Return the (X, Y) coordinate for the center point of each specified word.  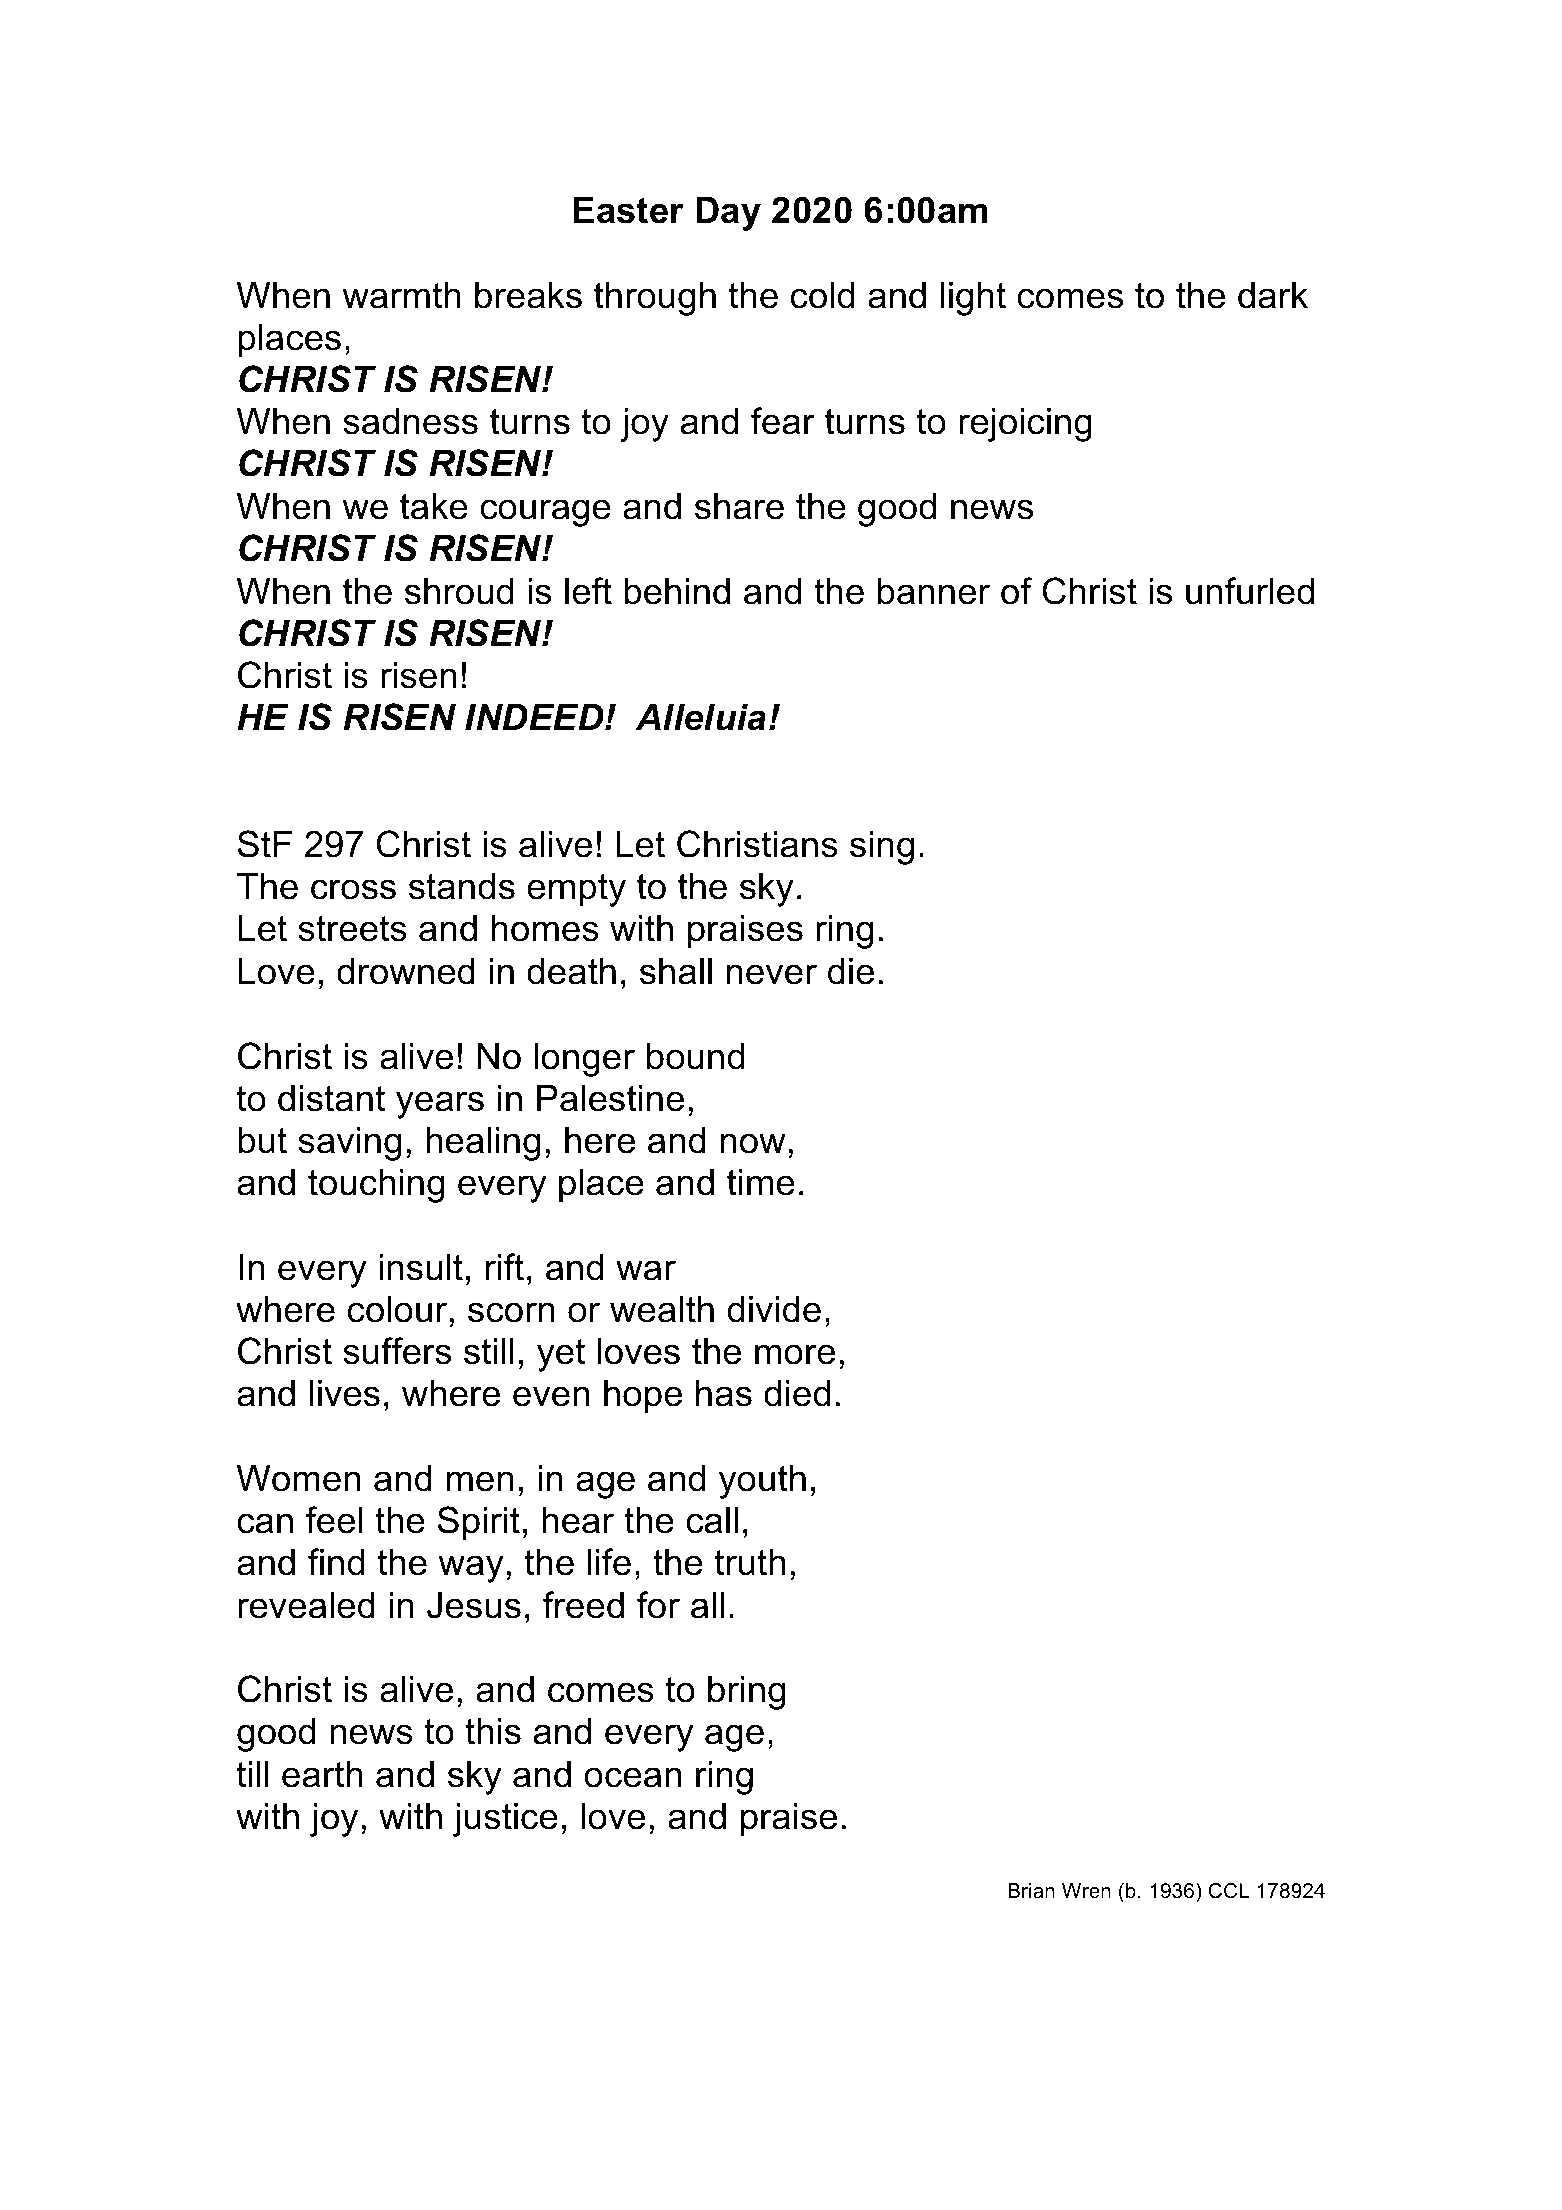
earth (322, 1774)
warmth (401, 295)
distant (331, 1098)
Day (728, 214)
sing (882, 848)
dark (1273, 295)
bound (695, 1056)
